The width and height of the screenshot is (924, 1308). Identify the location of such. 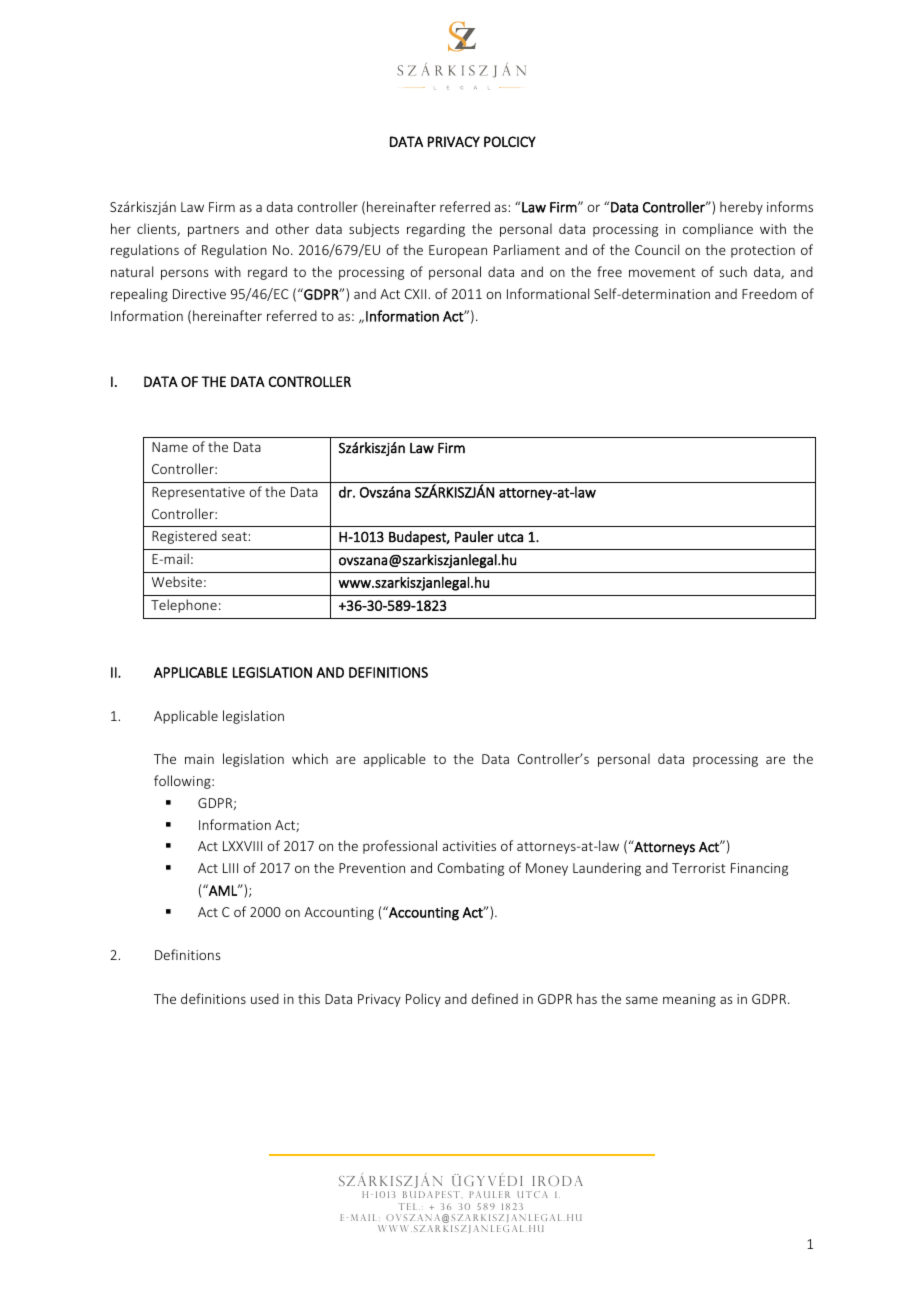
(733, 271).
